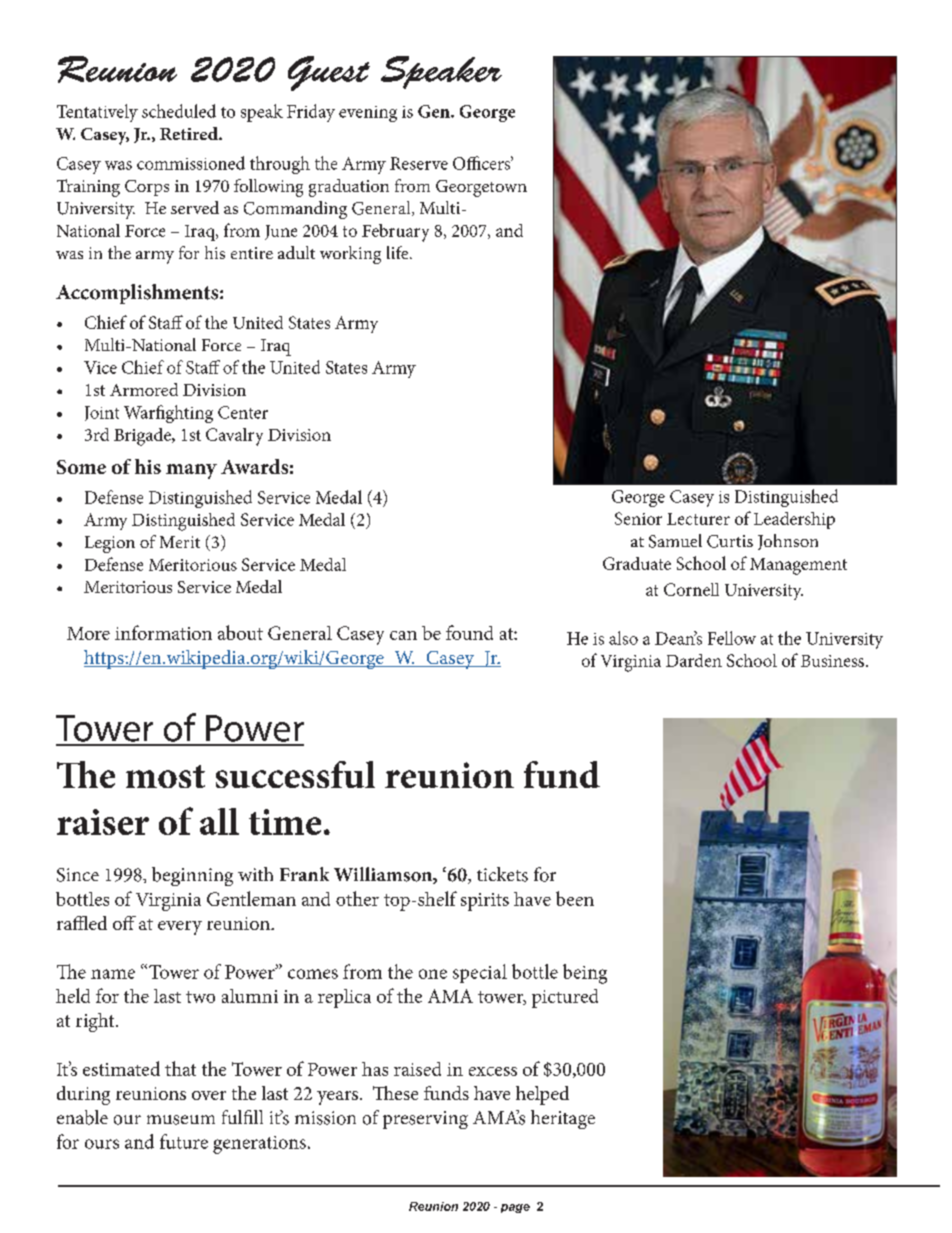  What do you see at coordinates (502, 874) in the page?
I see `tickets` at bounding box center [502, 874].
